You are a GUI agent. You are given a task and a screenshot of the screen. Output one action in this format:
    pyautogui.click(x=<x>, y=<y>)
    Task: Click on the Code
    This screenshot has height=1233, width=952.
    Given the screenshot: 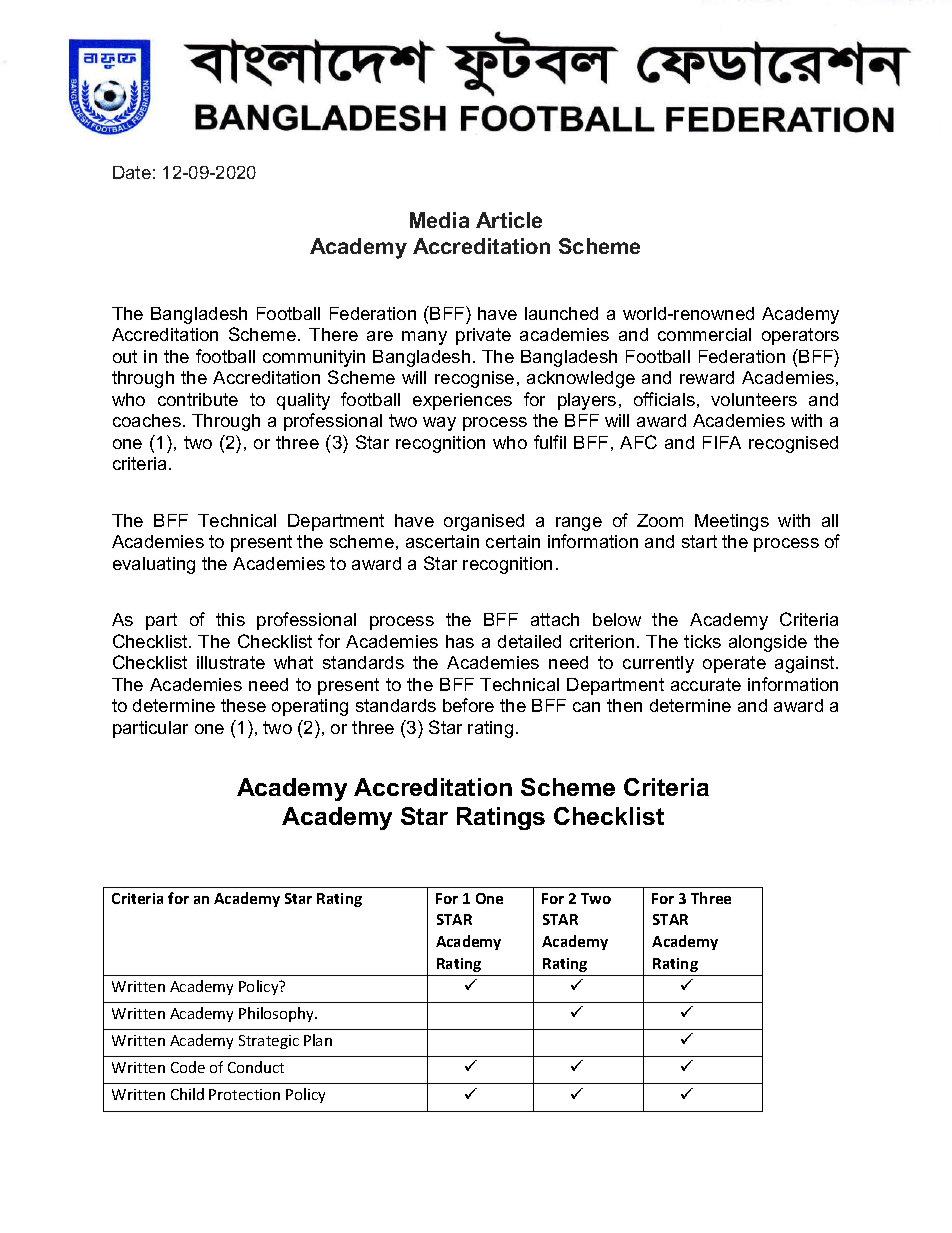 What is the action you would take?
    pyautogui.click(x=188, y=1067)
